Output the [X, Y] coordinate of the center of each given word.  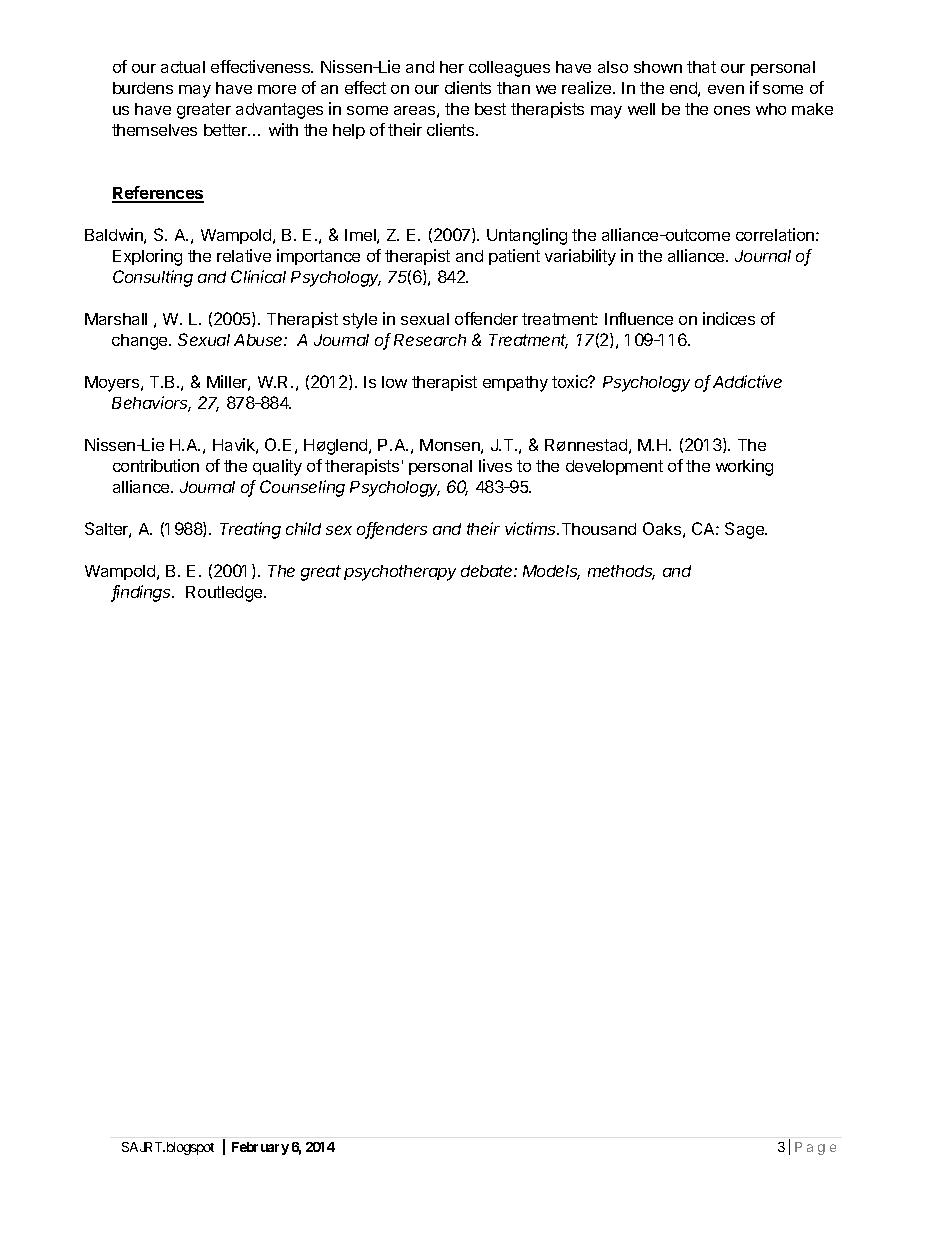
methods [621, 572]
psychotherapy [400, 573]
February [260, 1148]
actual [183, 67]
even [726, 89]
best [490, 109]
